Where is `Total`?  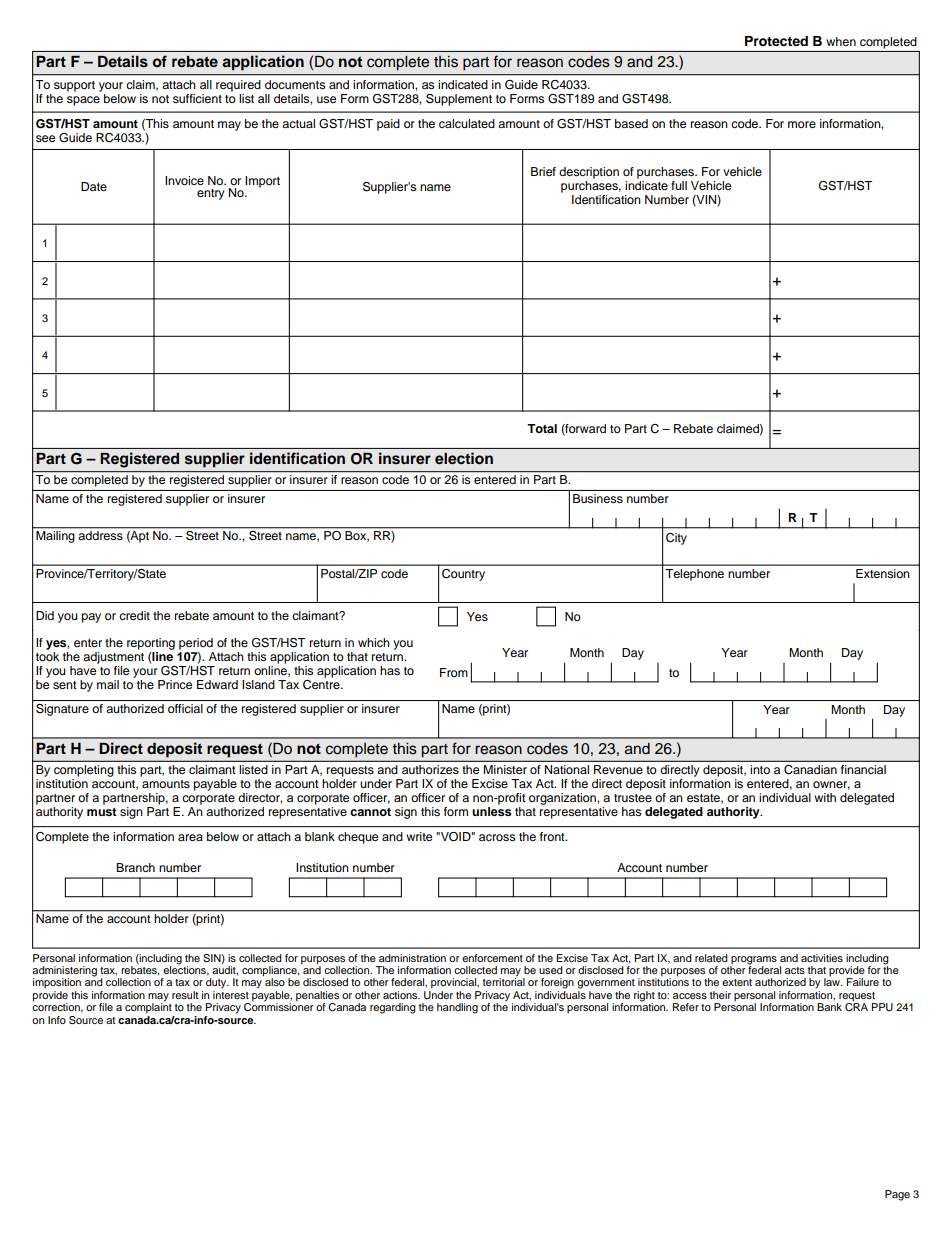
Total is located at coordinates (542, 428).
